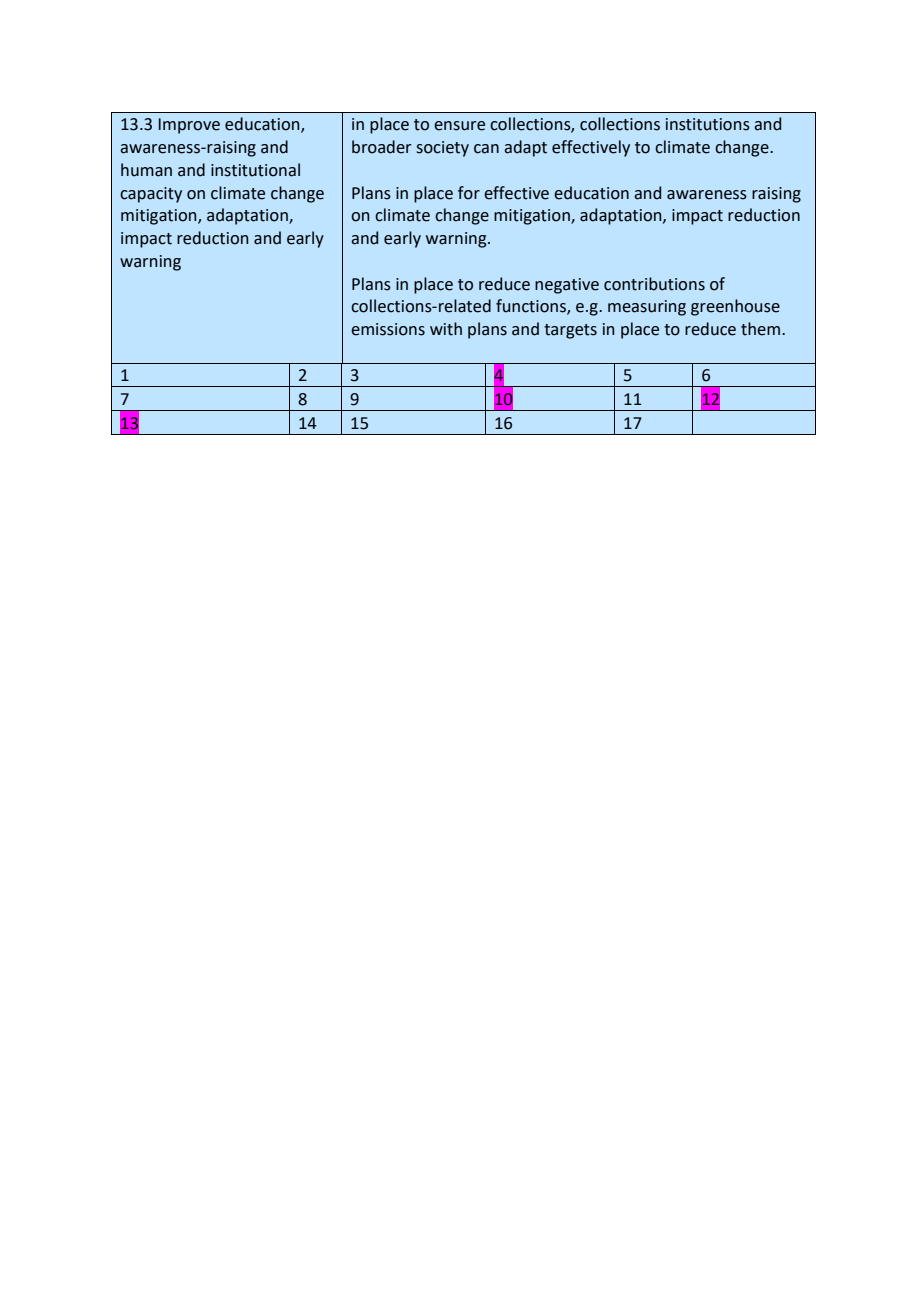 The width and height of the screenshot is (924, 1308). I want to click on for, so click(469, 193).
